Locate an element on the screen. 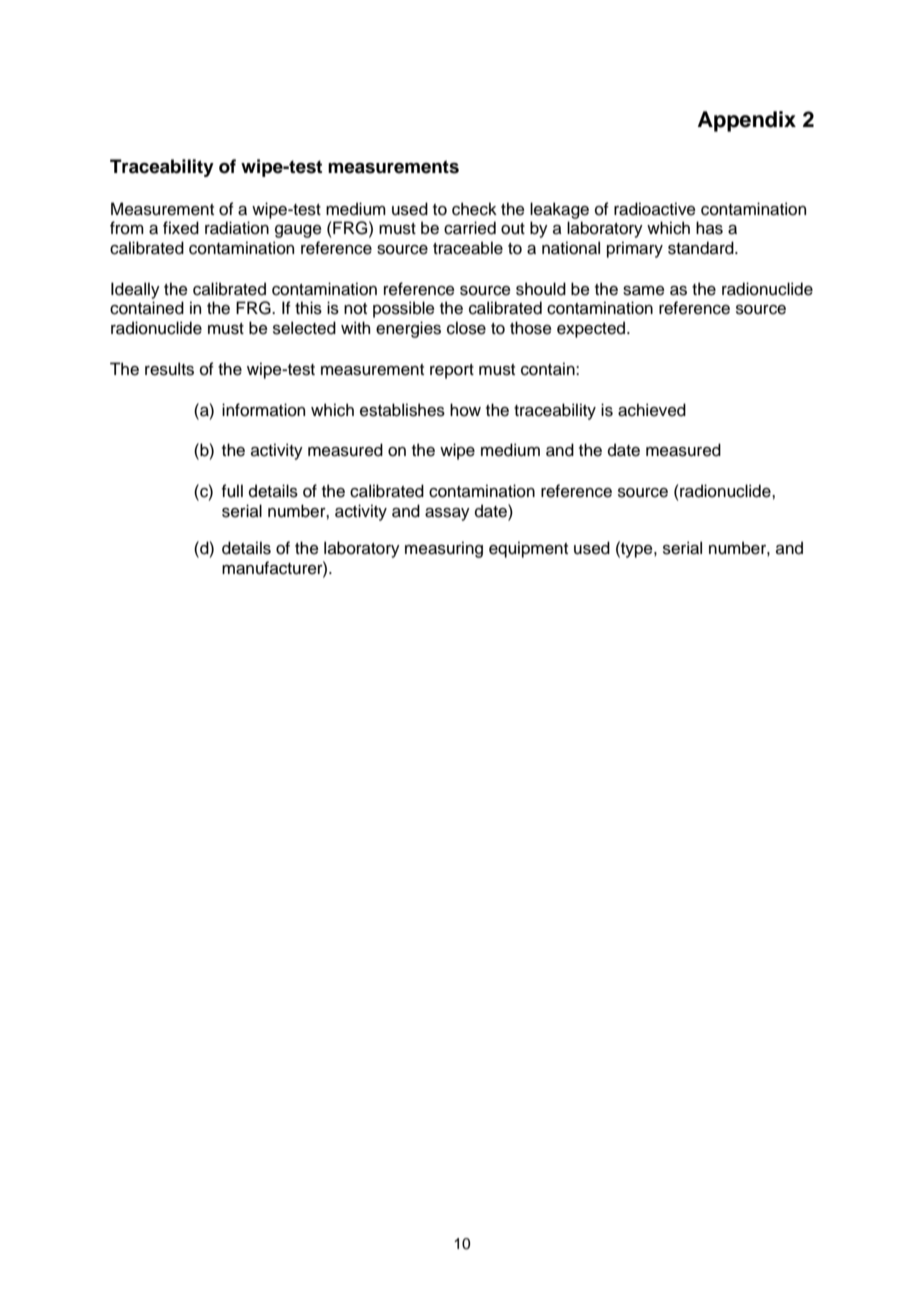  equipment is located at coordinates (528, 549).
